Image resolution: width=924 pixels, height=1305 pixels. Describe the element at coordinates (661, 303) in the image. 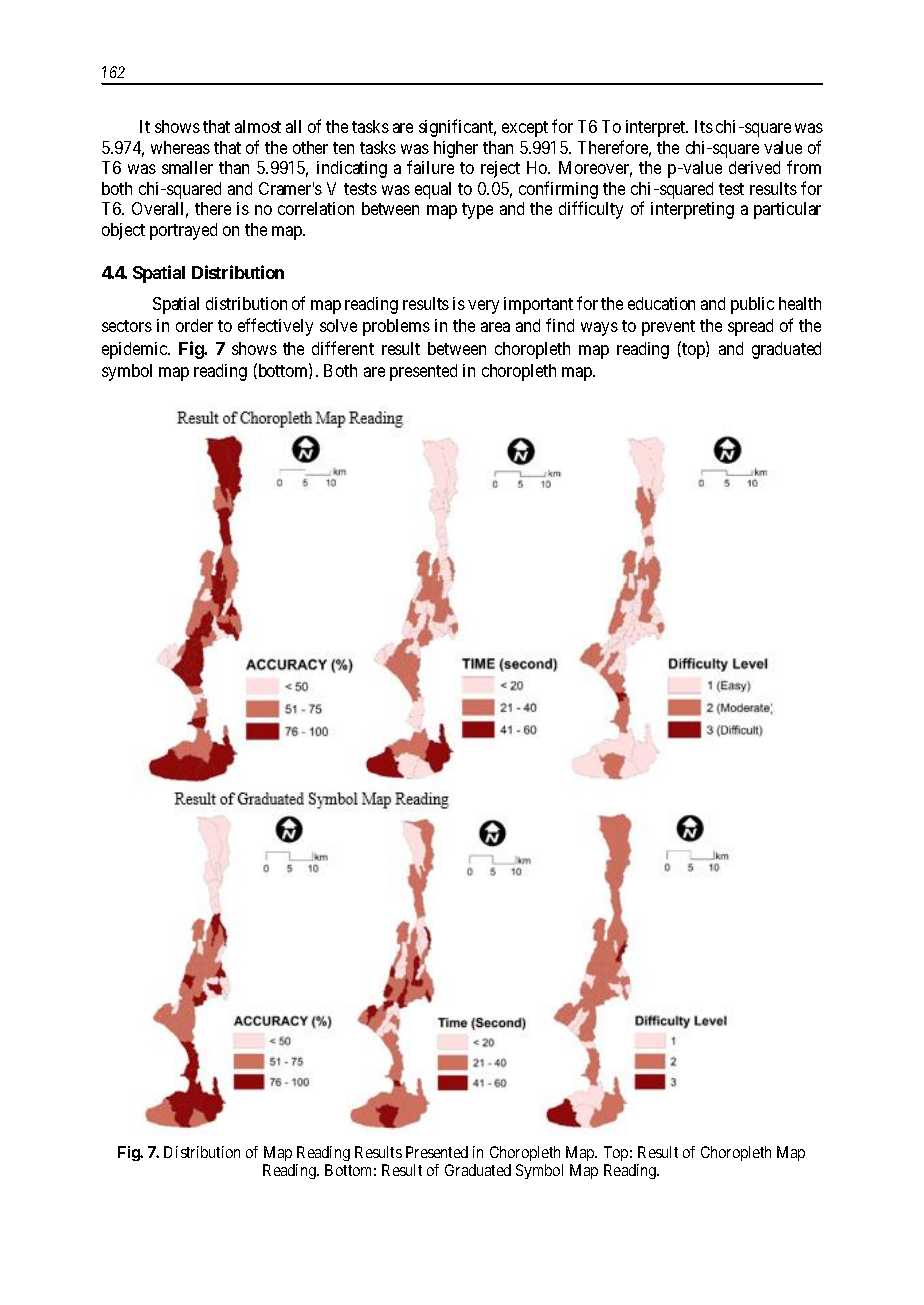

I see `education` at that location.
